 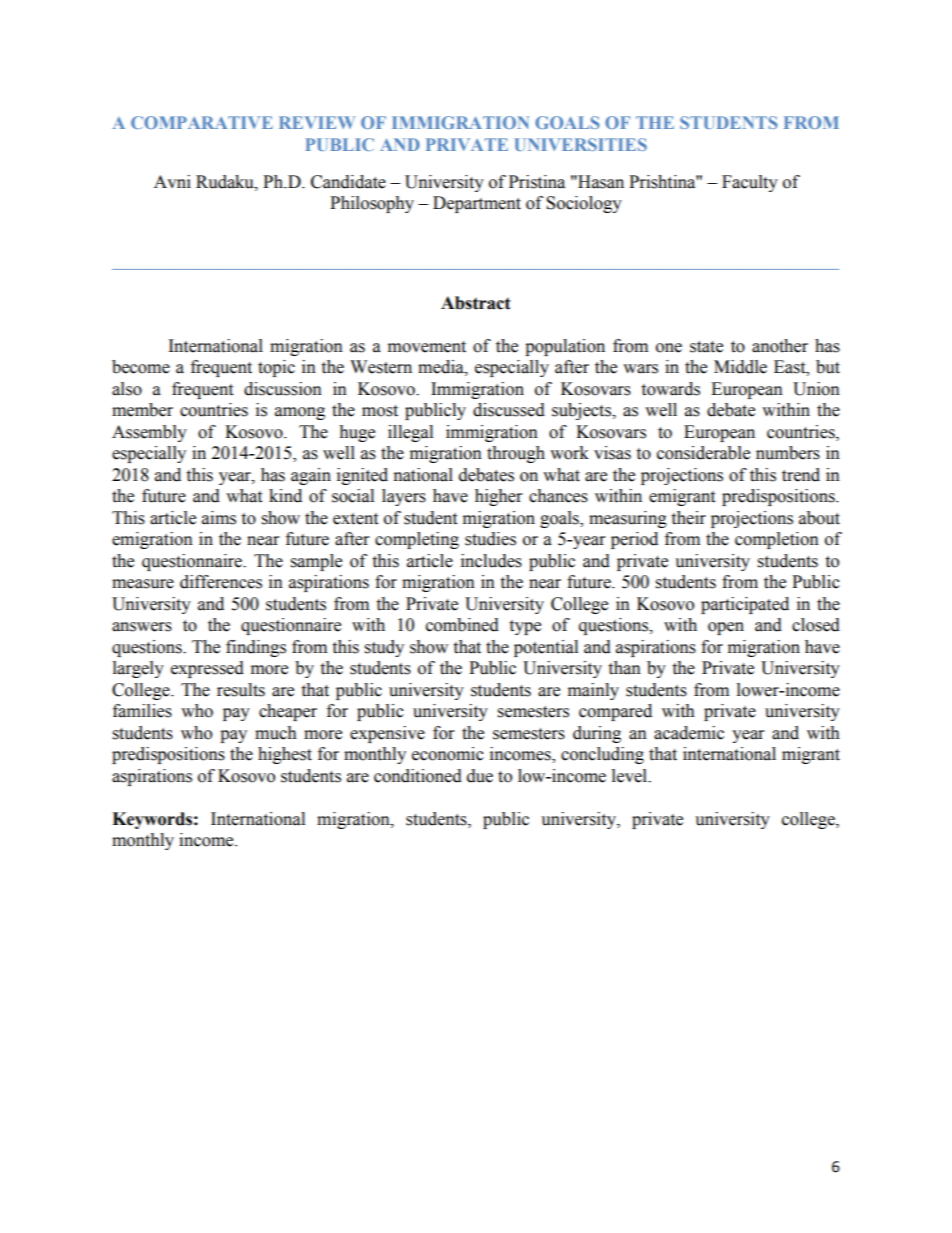 What do you see at coordinates (750, 183) in the screenshot?
I see `Faculty` at bounding box center [750, 183].
